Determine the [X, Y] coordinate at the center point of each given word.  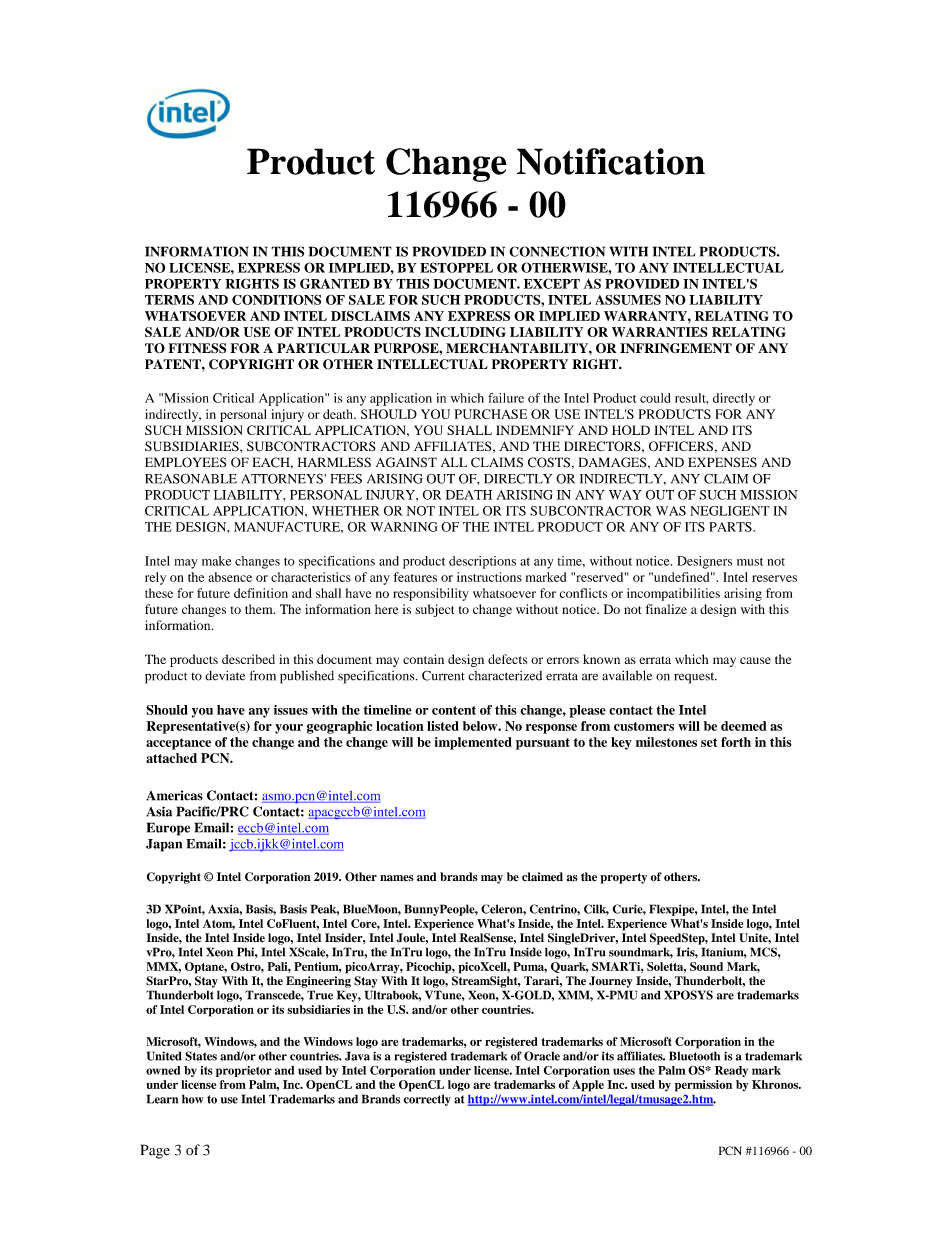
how [193, 1099]
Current [443, 675]
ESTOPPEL [456, 267]
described [248, 659]
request [695, 678]
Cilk [596, 910]
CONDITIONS [276, 299]
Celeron [503, 909]
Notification [611, 161]
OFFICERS [681, 446]
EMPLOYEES [186, 462]
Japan [164, 845]
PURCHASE [491, 414]
